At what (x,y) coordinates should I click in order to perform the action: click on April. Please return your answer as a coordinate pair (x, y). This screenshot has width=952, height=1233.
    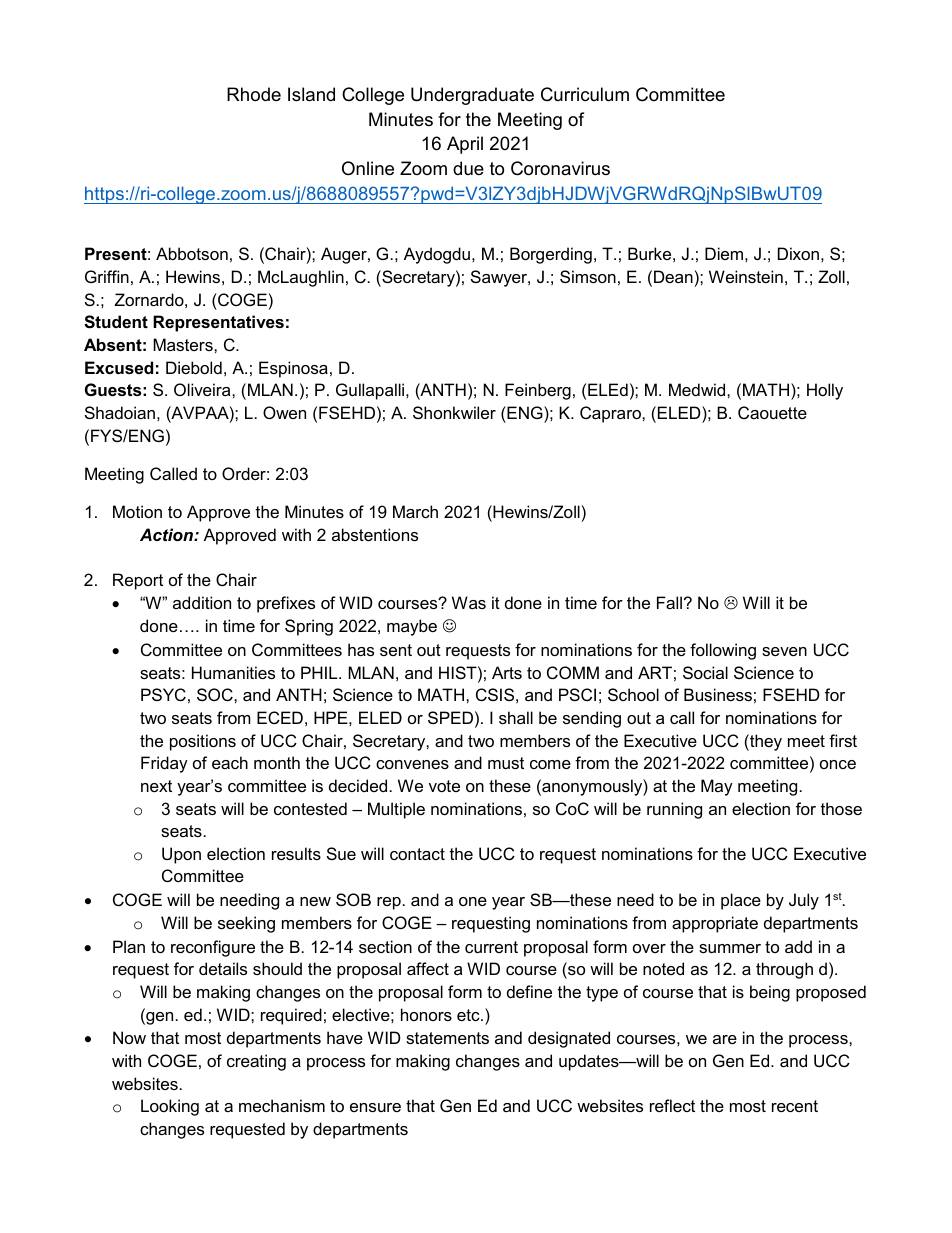
    Looking at the image, I should click on (465, 145).
